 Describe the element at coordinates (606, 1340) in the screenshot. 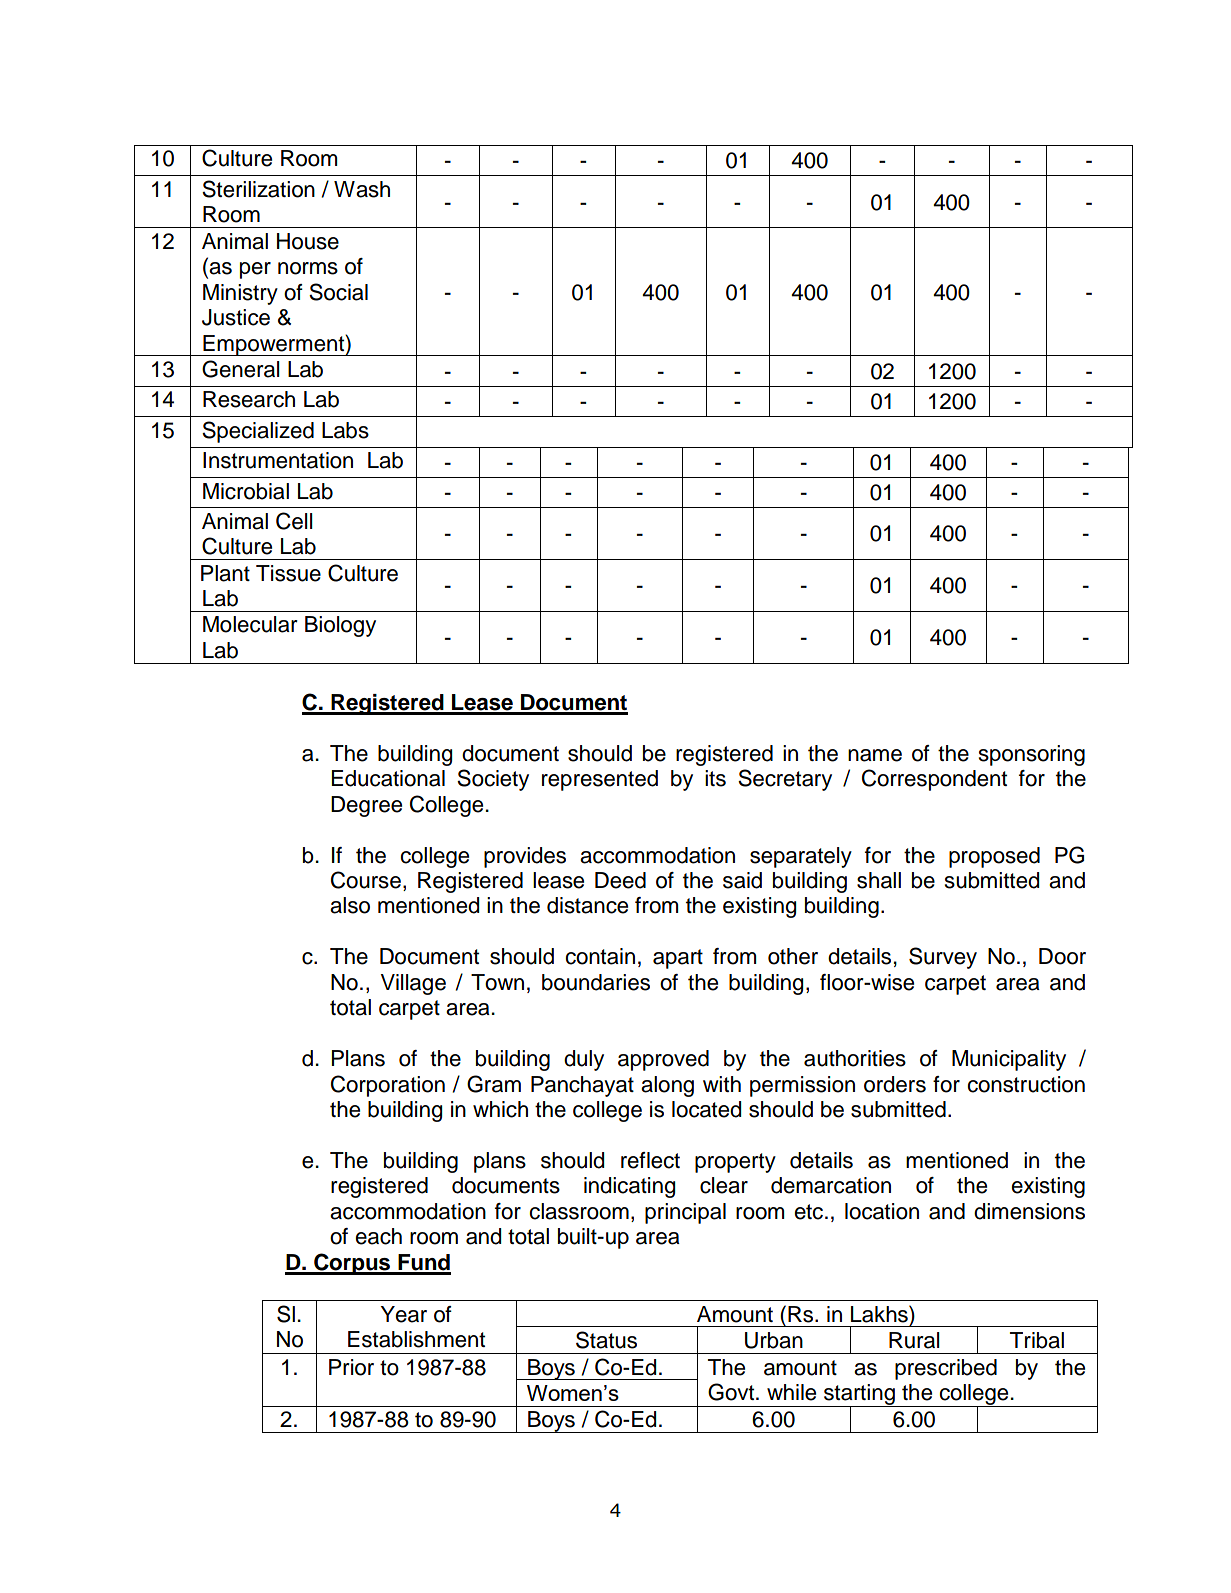

I see `Status` at that location.
